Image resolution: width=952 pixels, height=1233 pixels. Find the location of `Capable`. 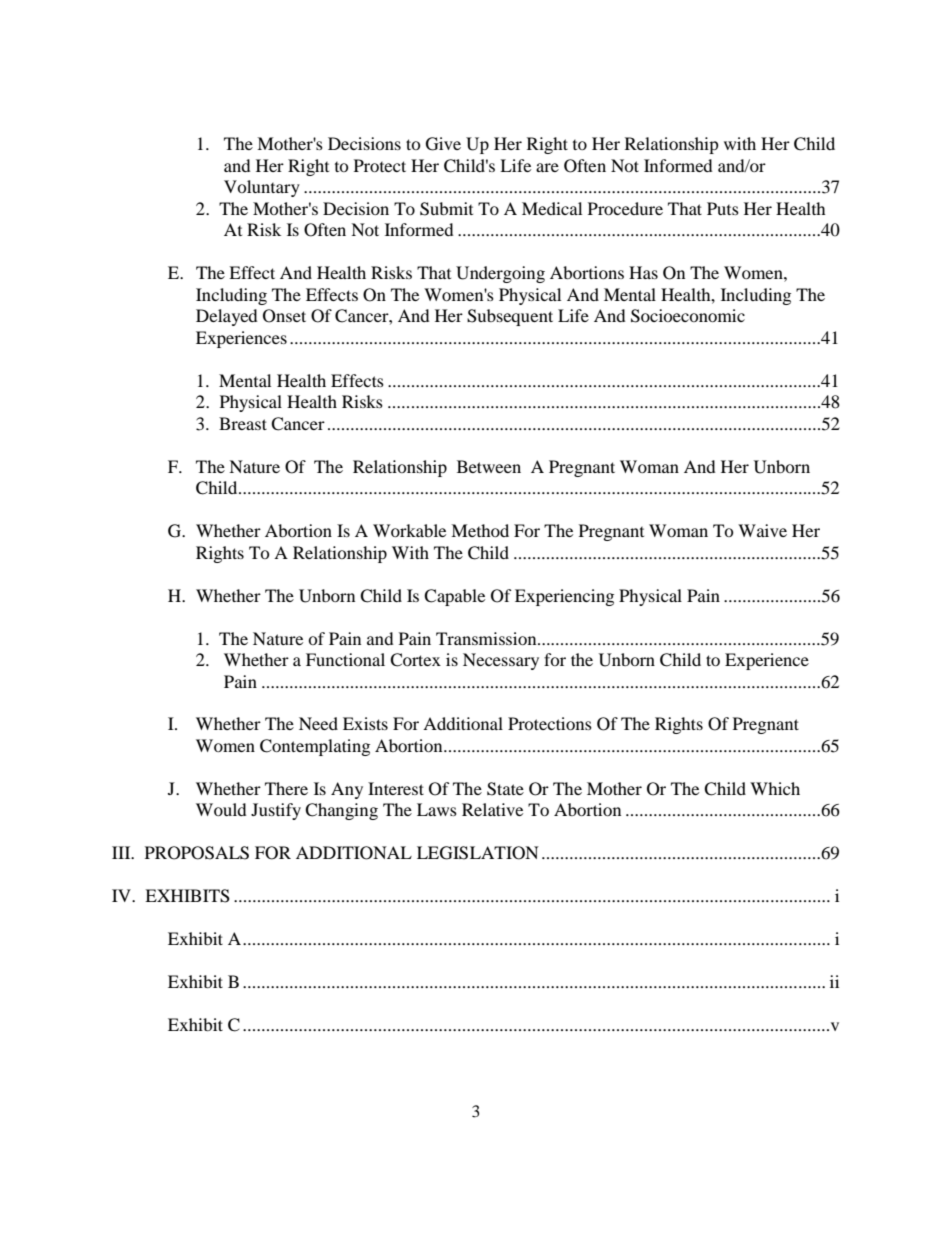

Capable is located at coordinates (454, 597).
